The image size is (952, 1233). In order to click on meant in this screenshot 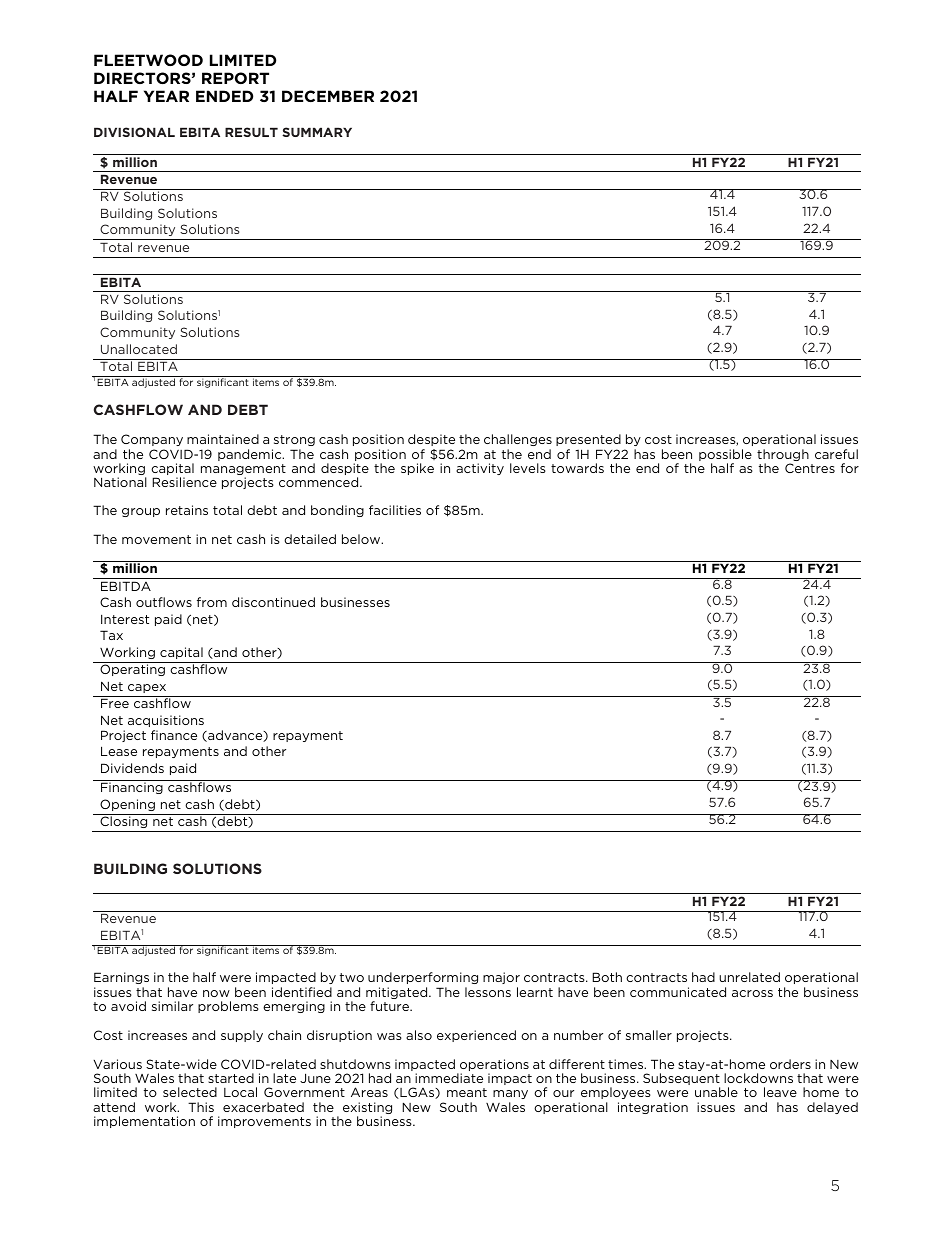, I will do `click(467, 1092)`.
